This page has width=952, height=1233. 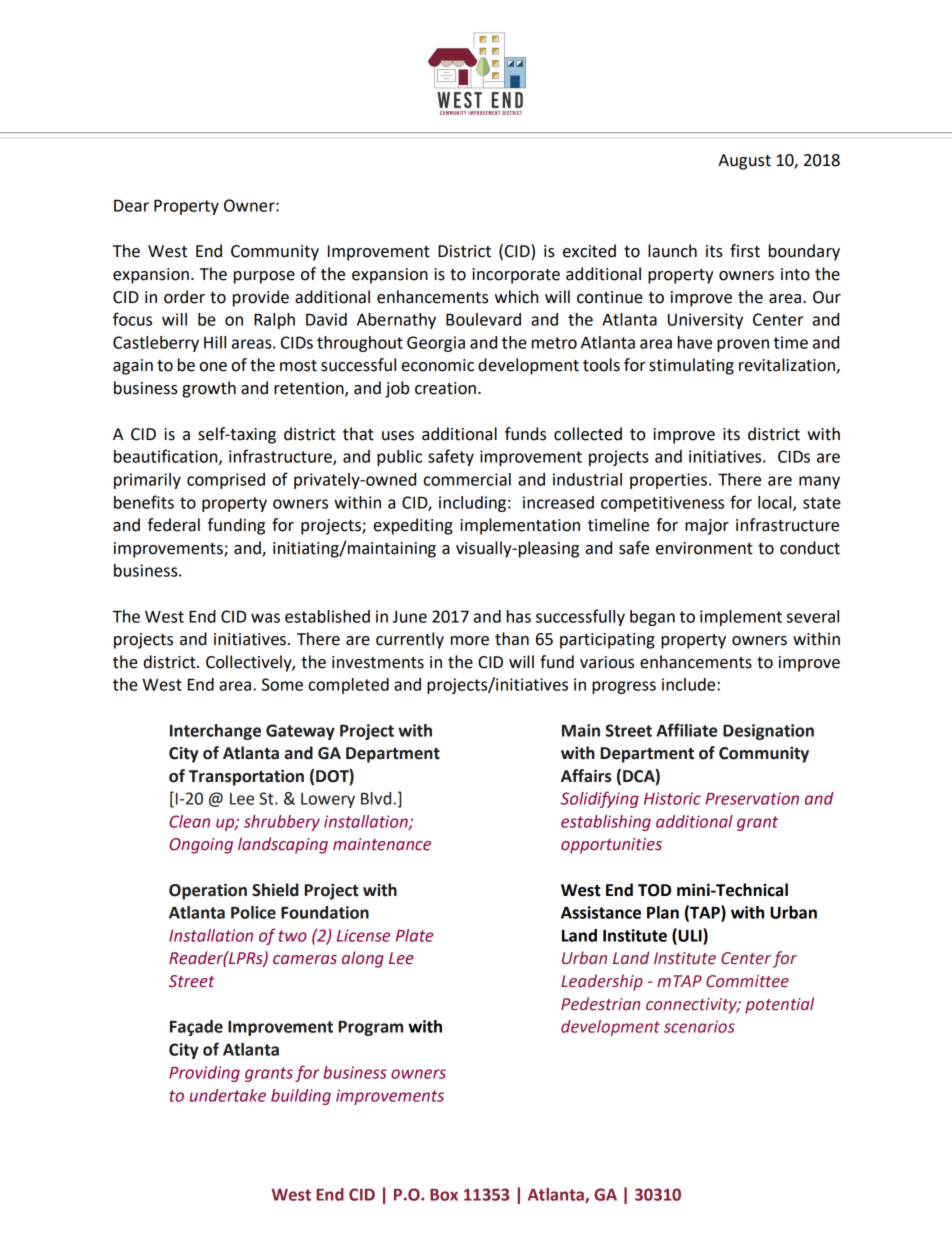 What do you see at coordinates (699, 1026) in the page?
I see `scenarios` at bounding box center [699, 1026].
